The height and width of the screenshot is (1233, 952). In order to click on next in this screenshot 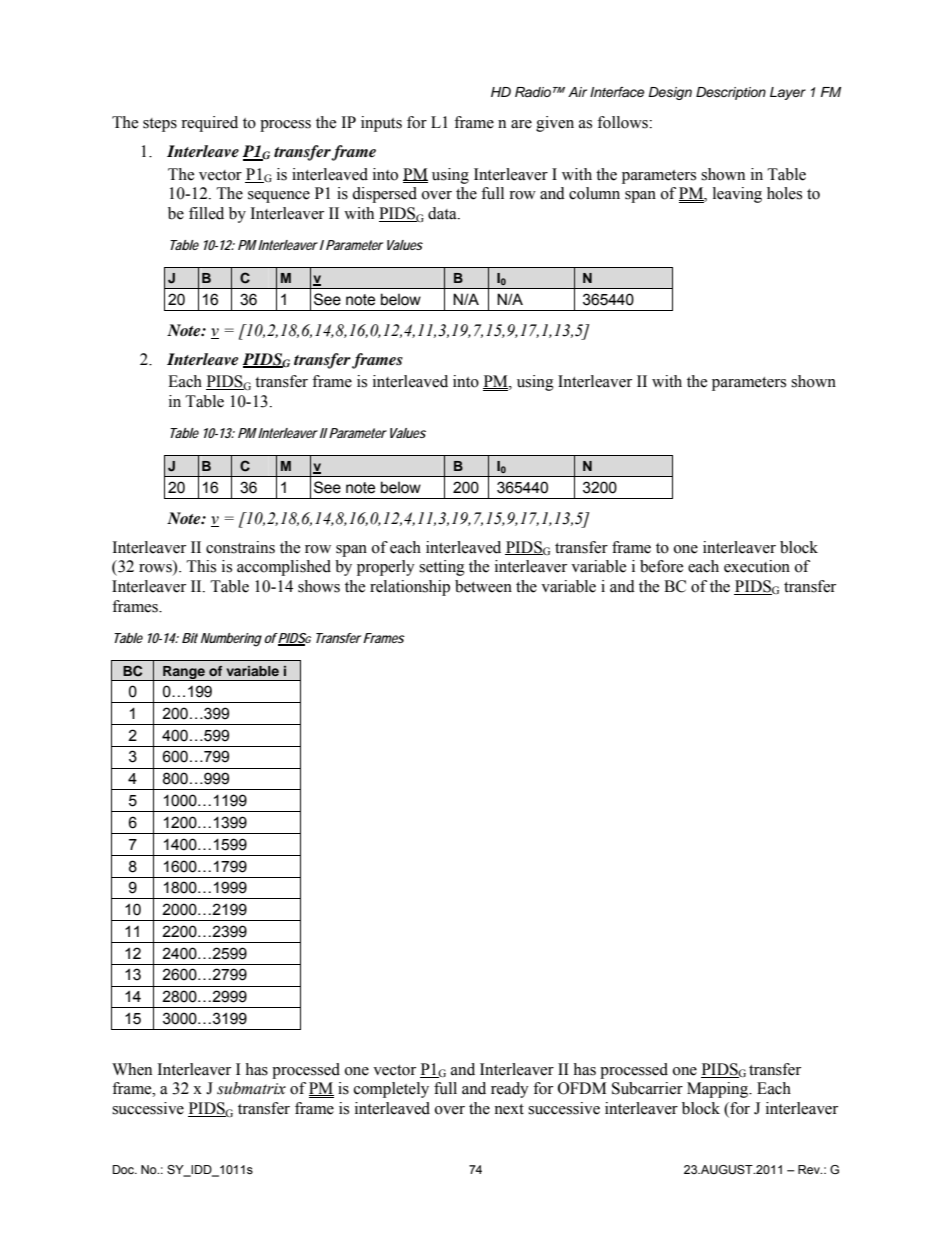, I will do `click(509, 1109)`.
